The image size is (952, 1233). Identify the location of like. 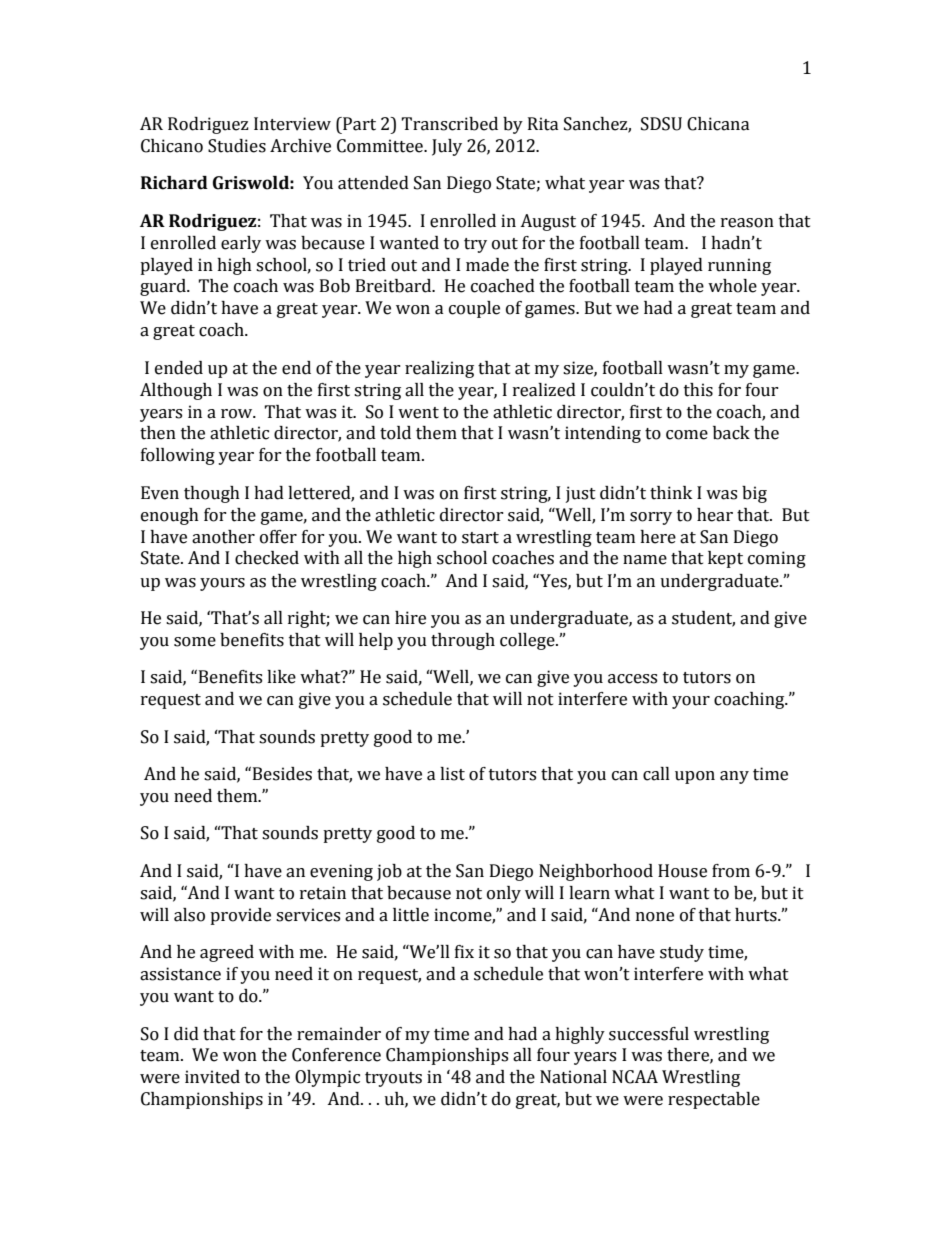
(281, 677).
